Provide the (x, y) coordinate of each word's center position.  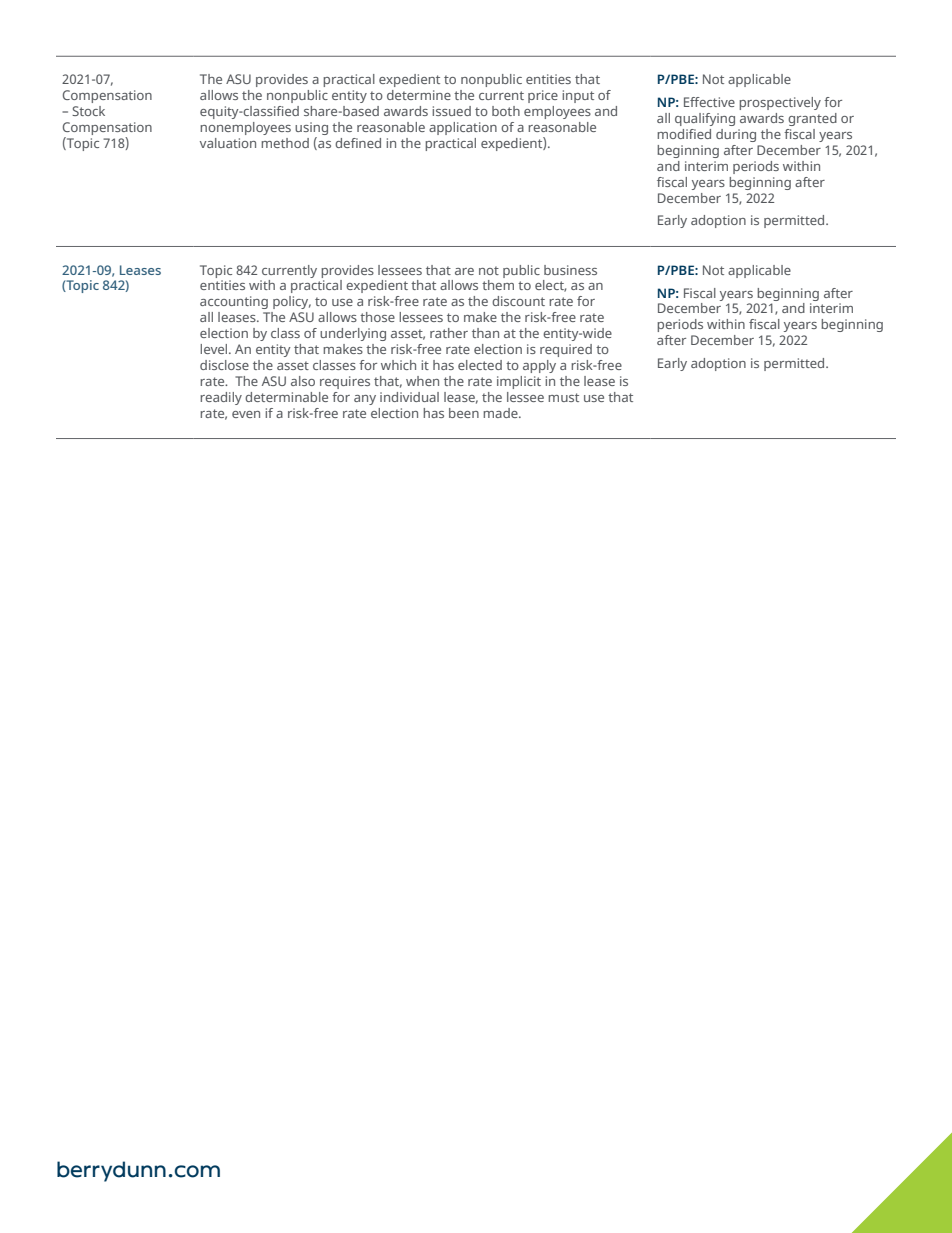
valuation (228, 143)
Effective (709, 102)
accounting (234, 302)
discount (518, 301)
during (736, 135)
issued (451, 111)
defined (358, 143)
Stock (88, 111)
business (570, 270)
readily (221, 398)
